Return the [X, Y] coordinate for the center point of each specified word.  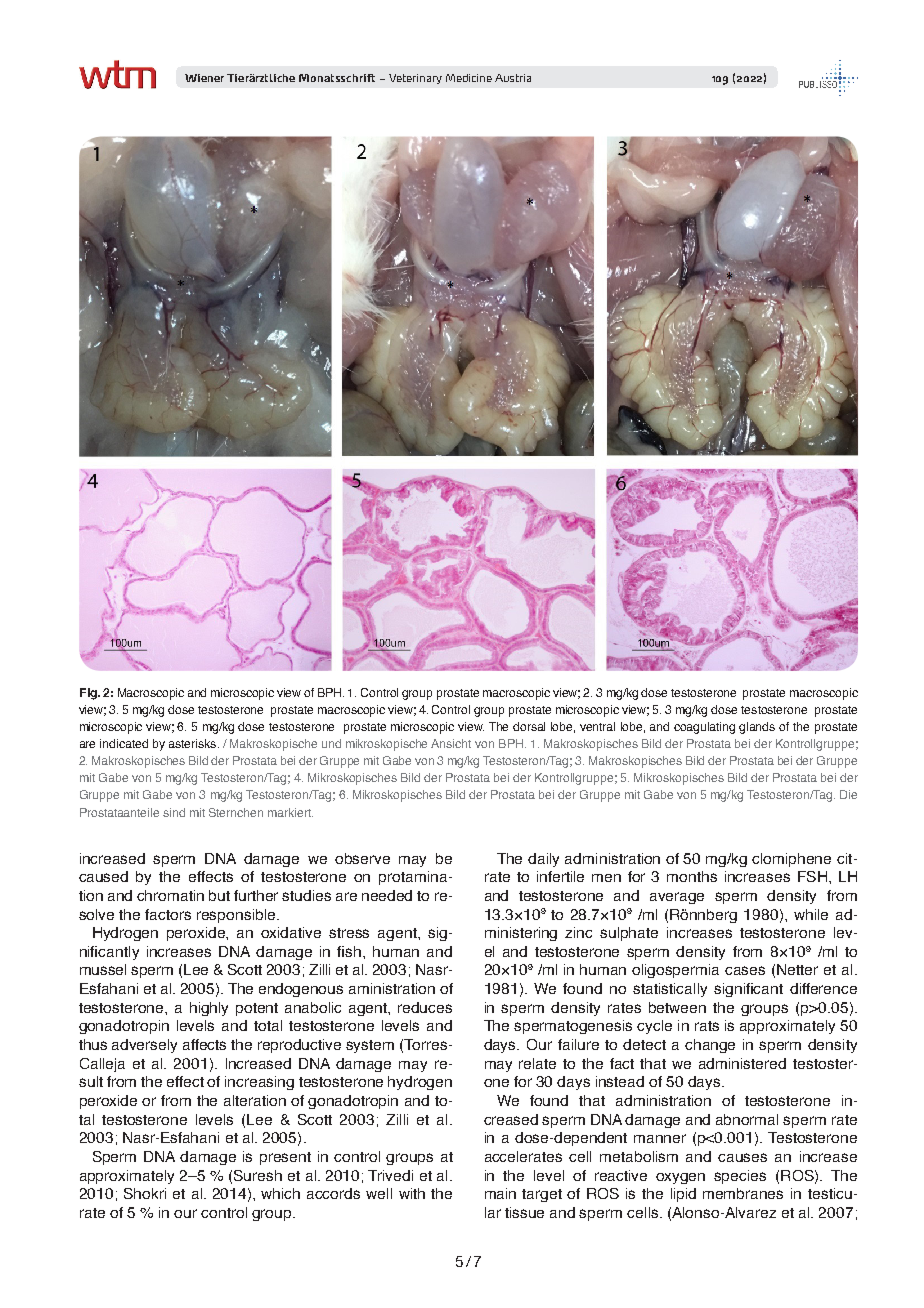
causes [742, 1157]
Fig [89, 694]
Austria [513, 78]
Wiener [204, 78]
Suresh [258, 1175]
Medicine [469, 78]
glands [757, 728]
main [500, 1193]
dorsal [529, 726]
